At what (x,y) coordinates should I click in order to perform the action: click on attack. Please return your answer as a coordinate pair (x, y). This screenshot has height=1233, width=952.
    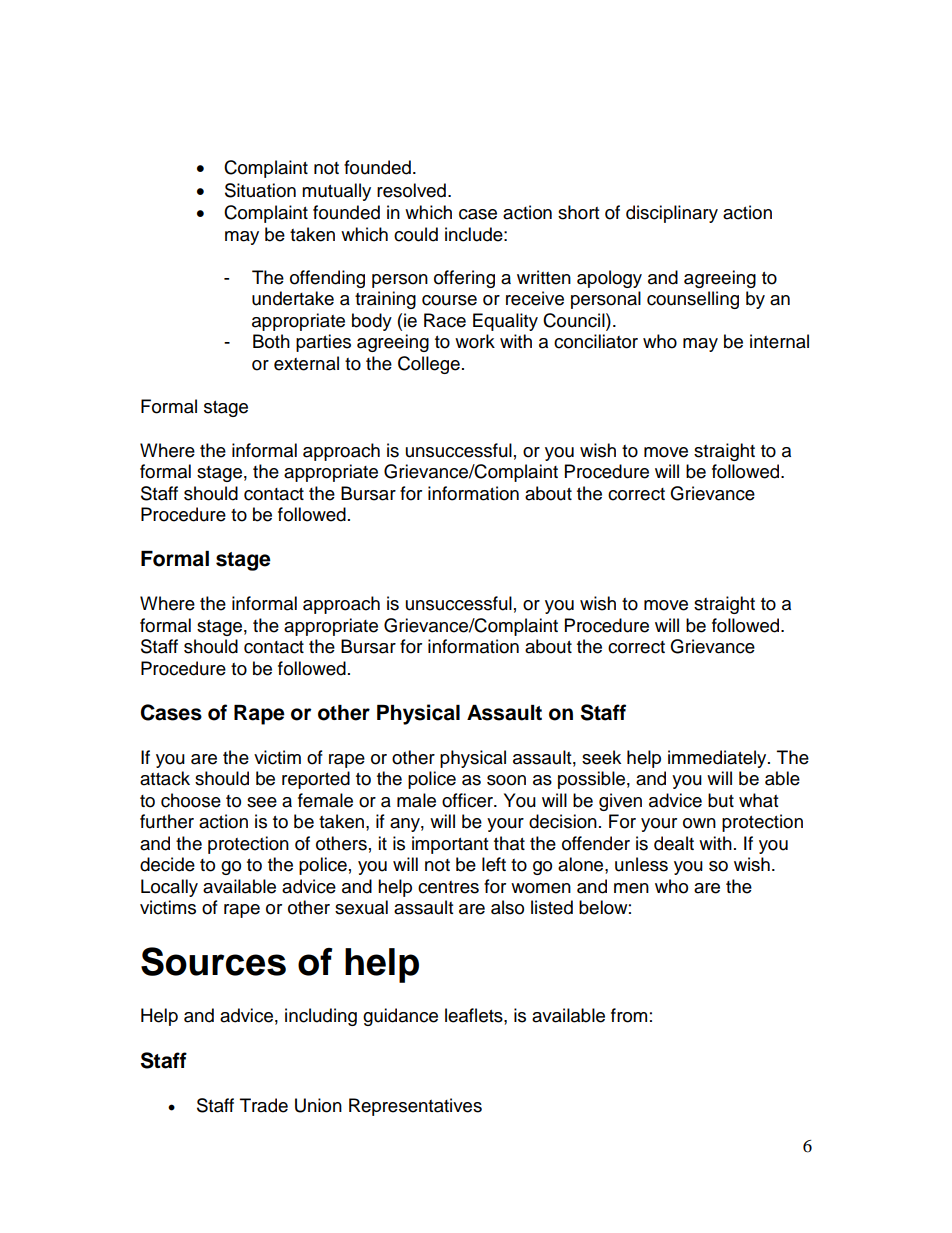
    Looking at the image, I should click on (165, 778).
